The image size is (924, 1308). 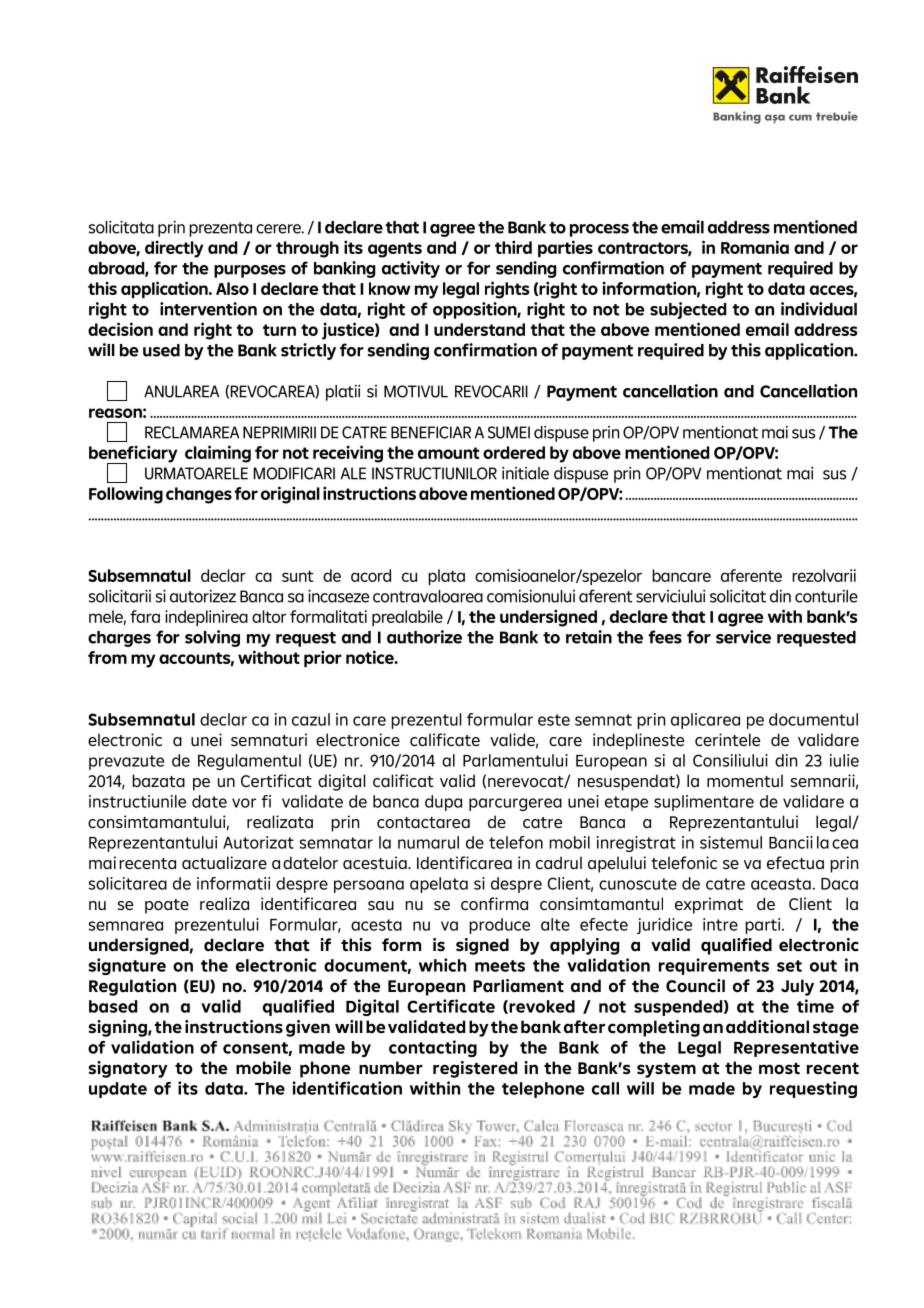 What do you see at coordinates (424, 637) in the screenshot?
I see `authorize` at bounding box center [424, 637].
